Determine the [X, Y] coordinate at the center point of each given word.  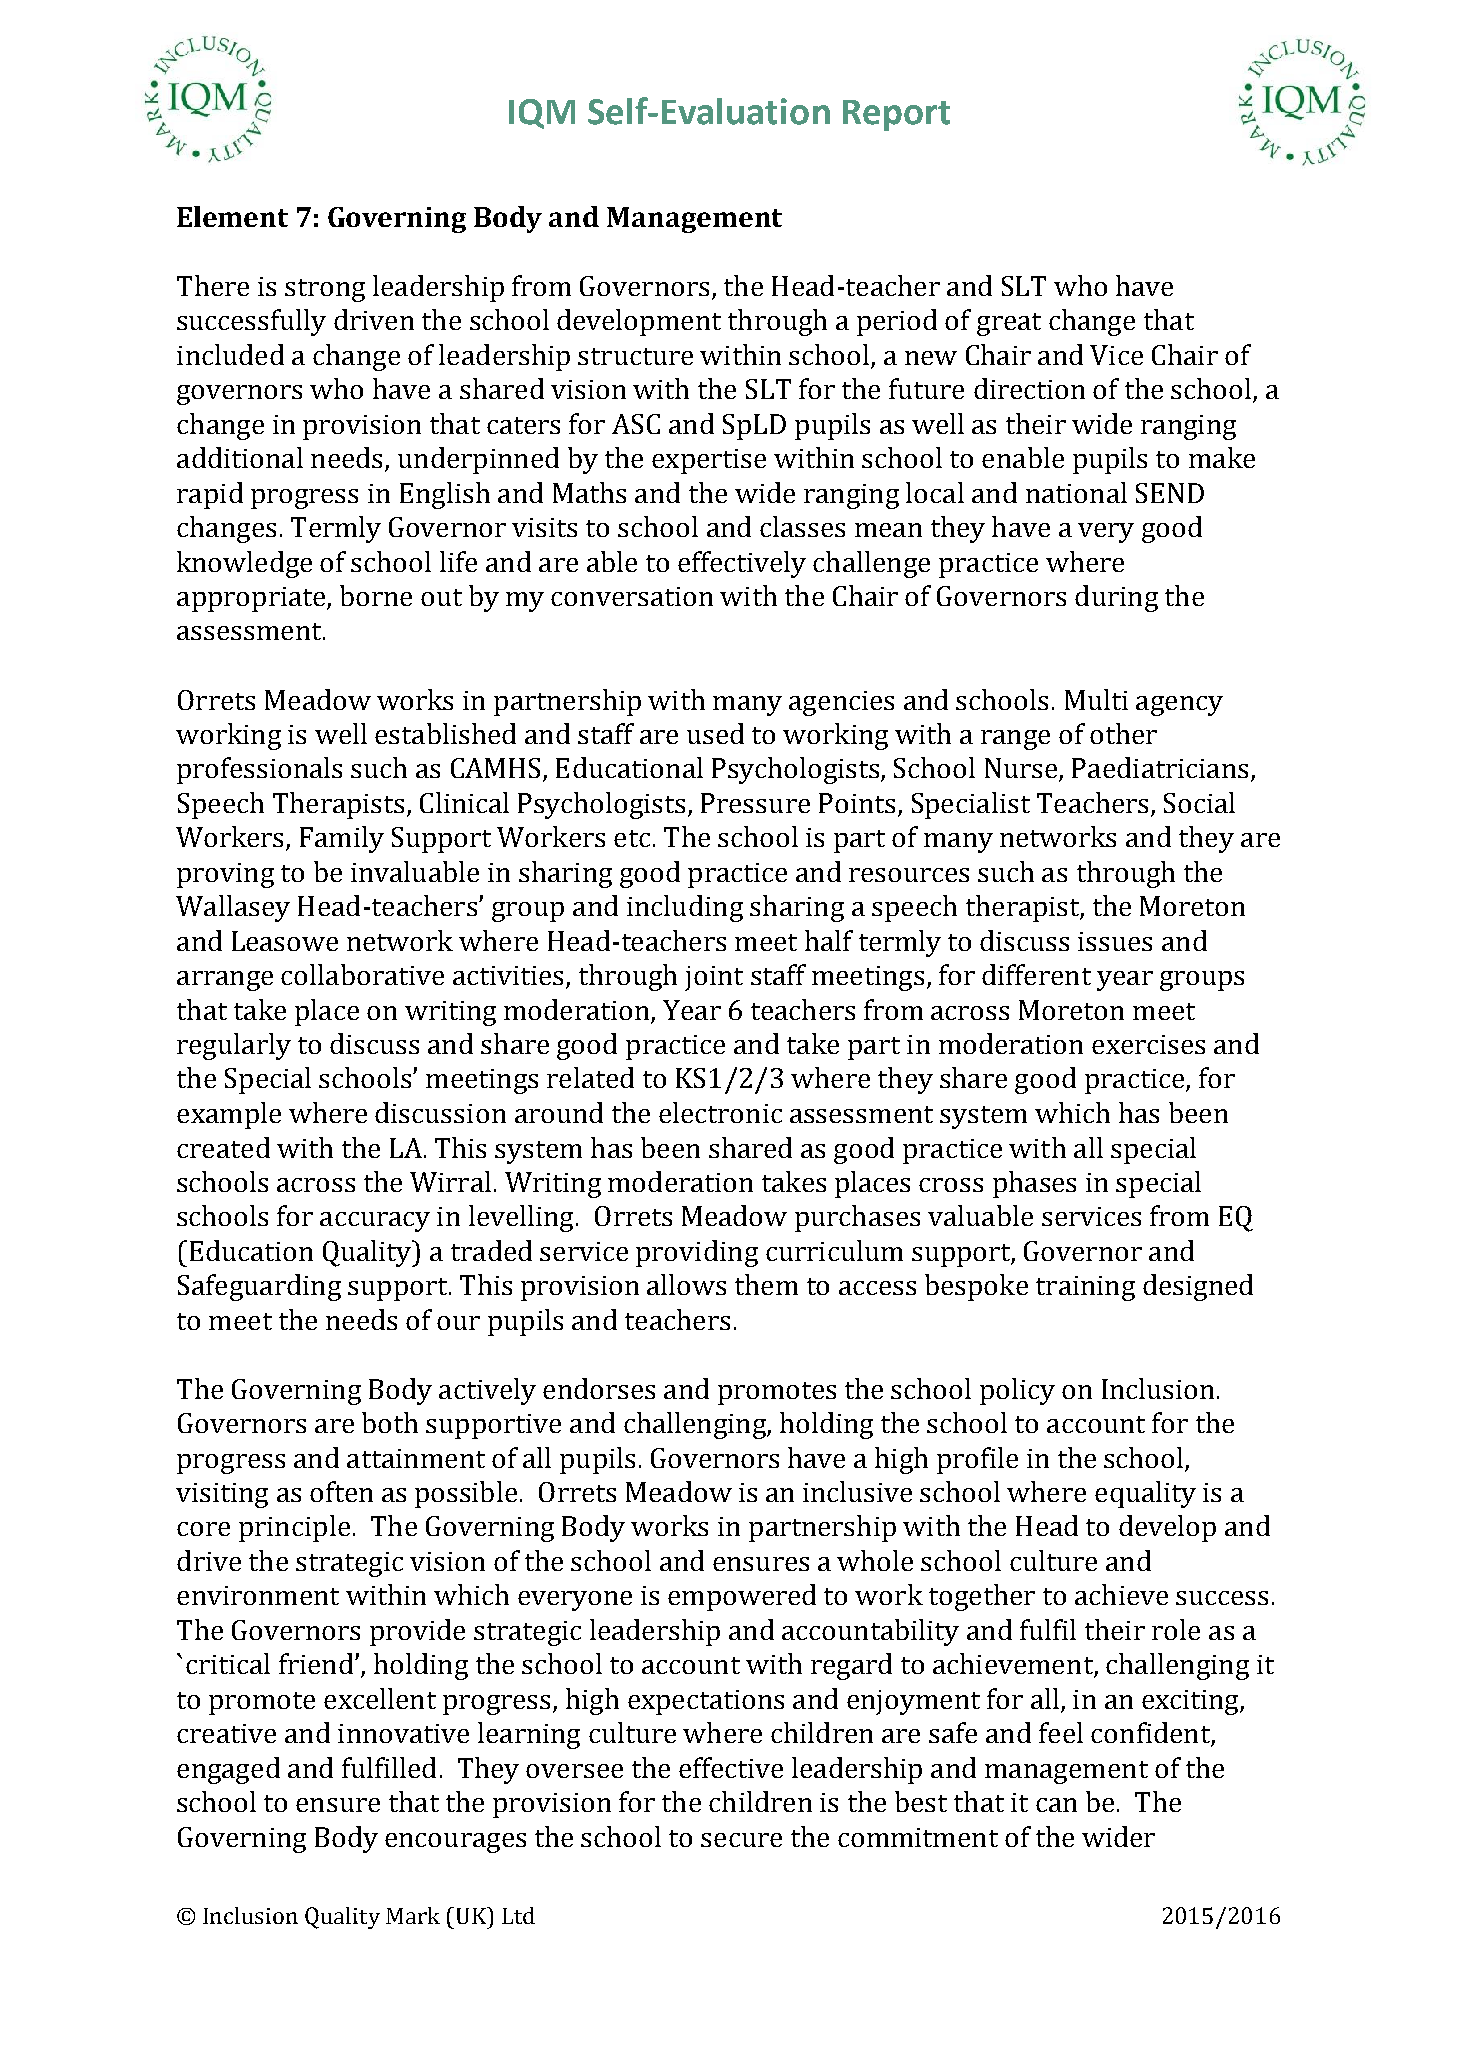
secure [741, 1840]
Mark [413, 1915]
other [1123, 733]
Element [232, 216]
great [1009, 324]
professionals [259, 770]
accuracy [375, 1222]
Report [896, 115]
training [1085, 1288]
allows [686, 1284]
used [715, 733]
